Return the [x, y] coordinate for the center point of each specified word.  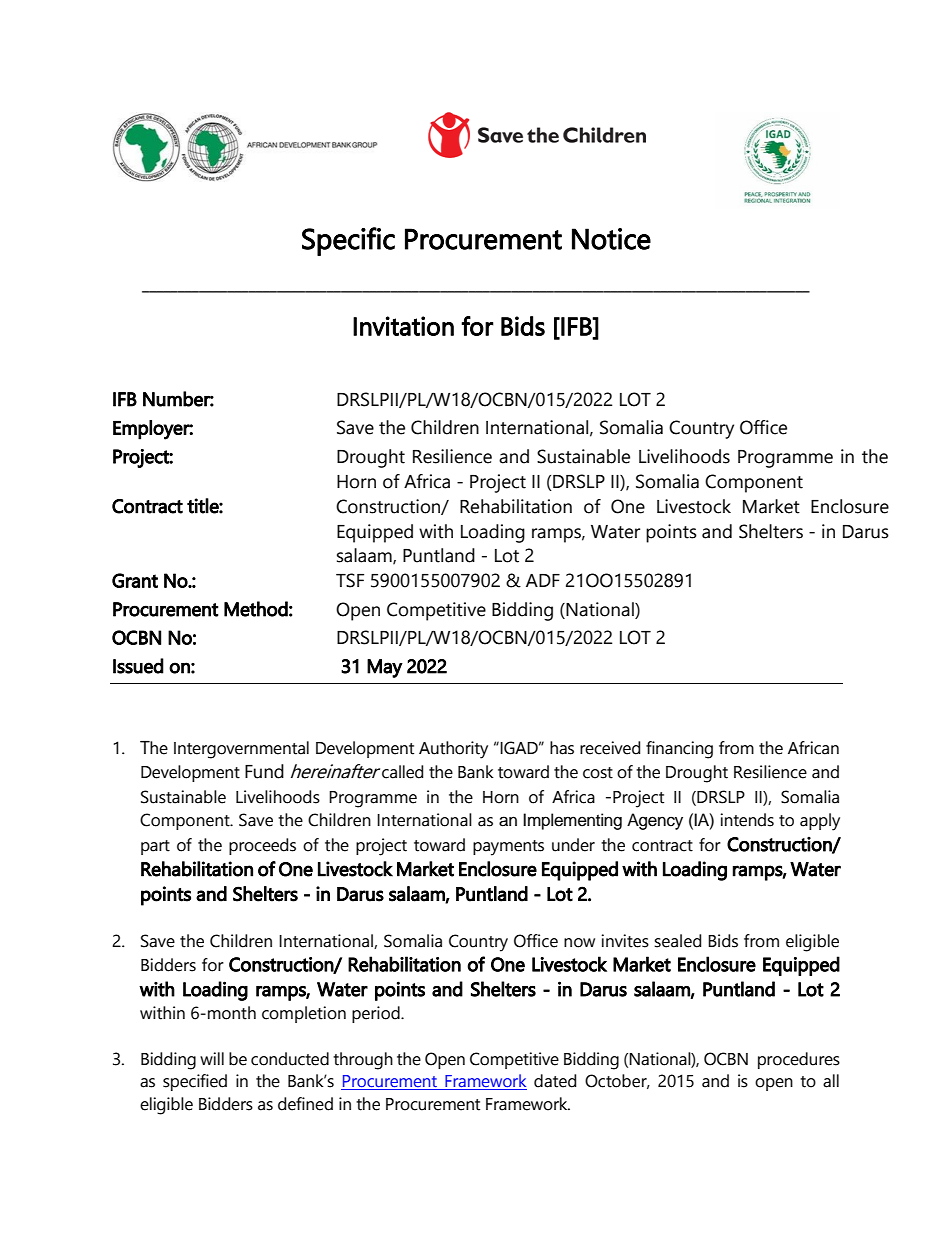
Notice [611, 239]
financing [679, 750]
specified [195, 1082]
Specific [348, 241]
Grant [135, 580]
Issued [138, 666]
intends [747, 820]
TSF [350, 580]
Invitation [403, 326]
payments [508, 848]
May [385, 668]
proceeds [262, 846]
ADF [543, 580]
